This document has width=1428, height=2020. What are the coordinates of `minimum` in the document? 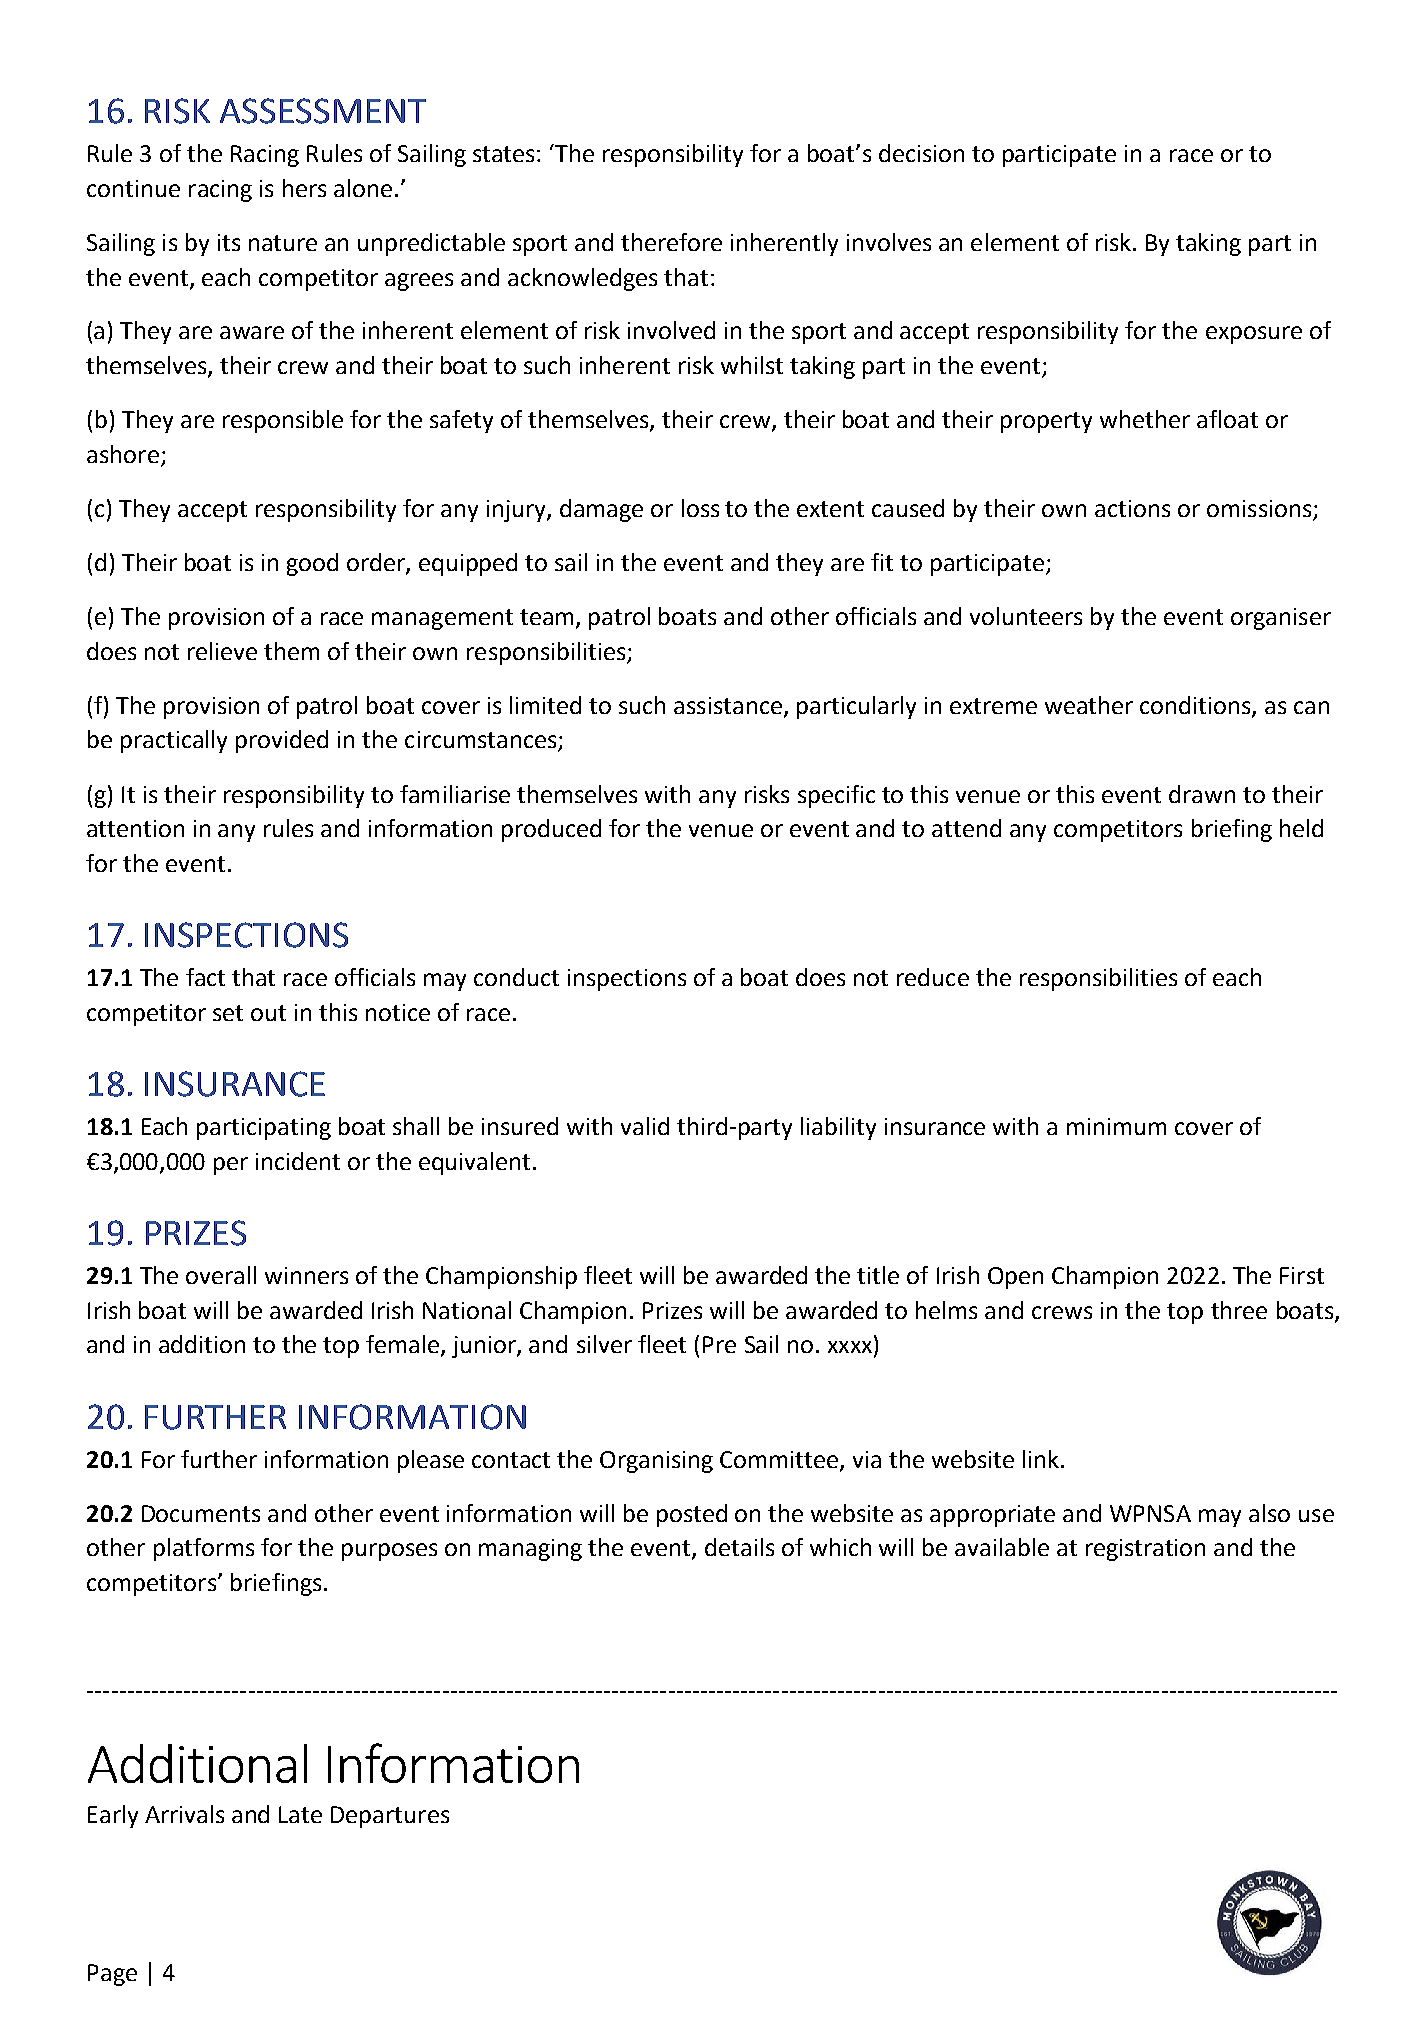 It's located at (1116, 1126).
